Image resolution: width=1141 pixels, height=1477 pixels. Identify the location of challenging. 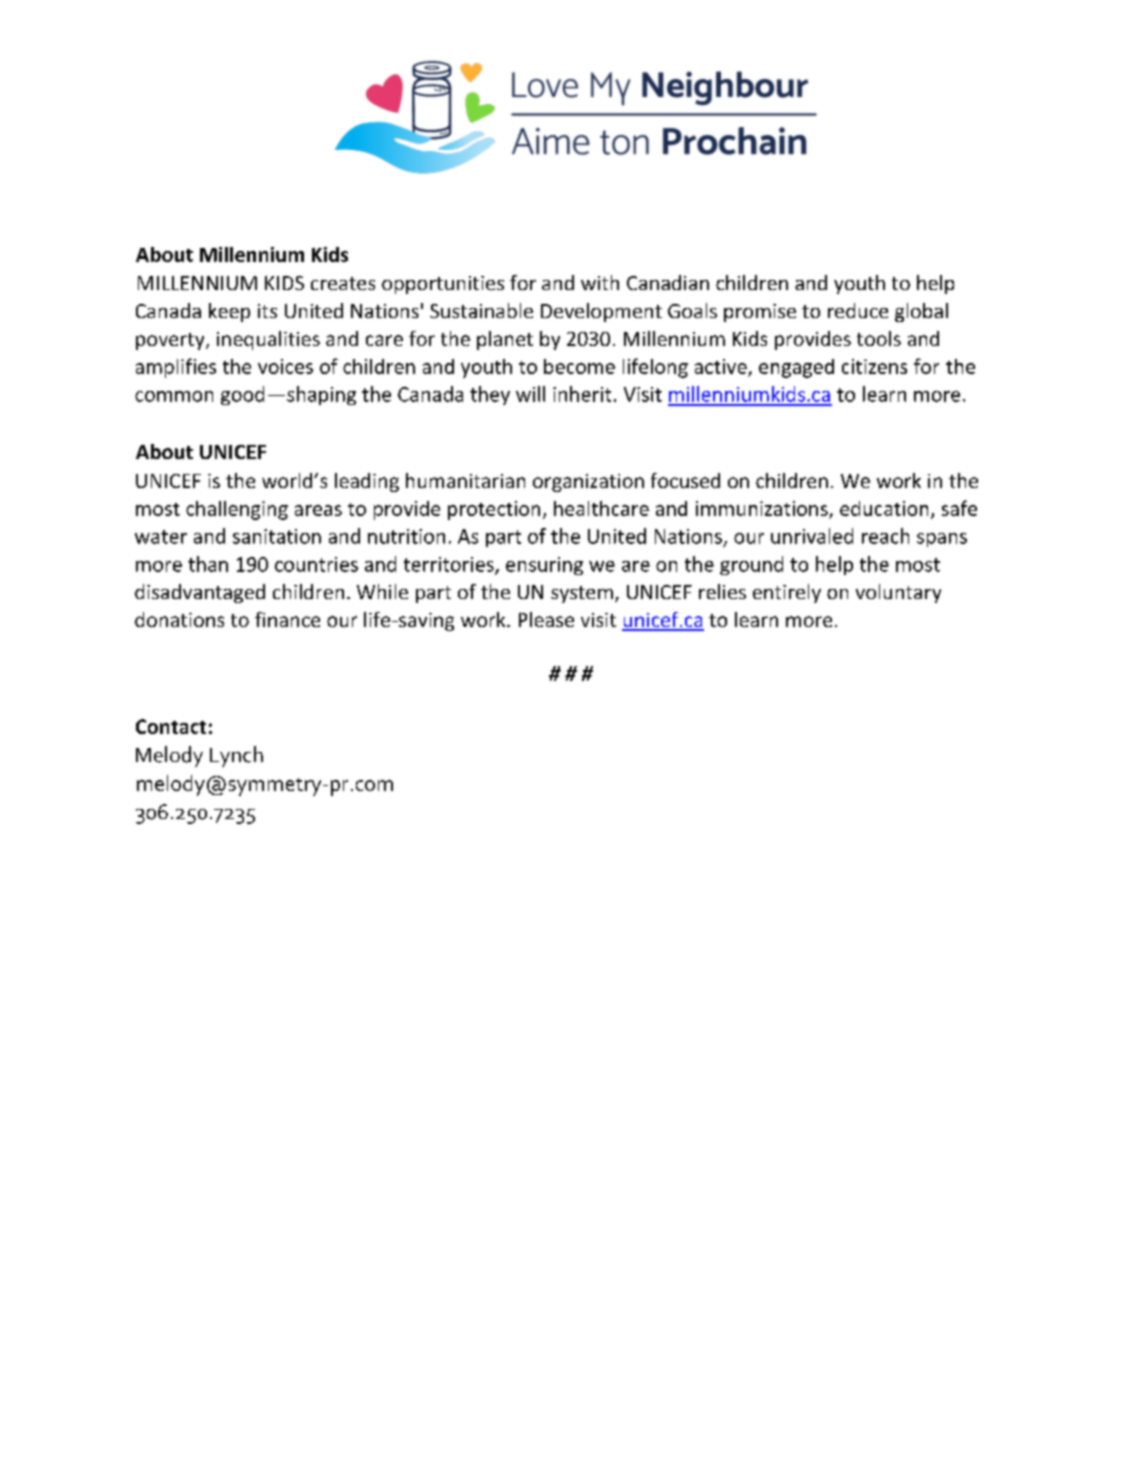
(237, 510).
